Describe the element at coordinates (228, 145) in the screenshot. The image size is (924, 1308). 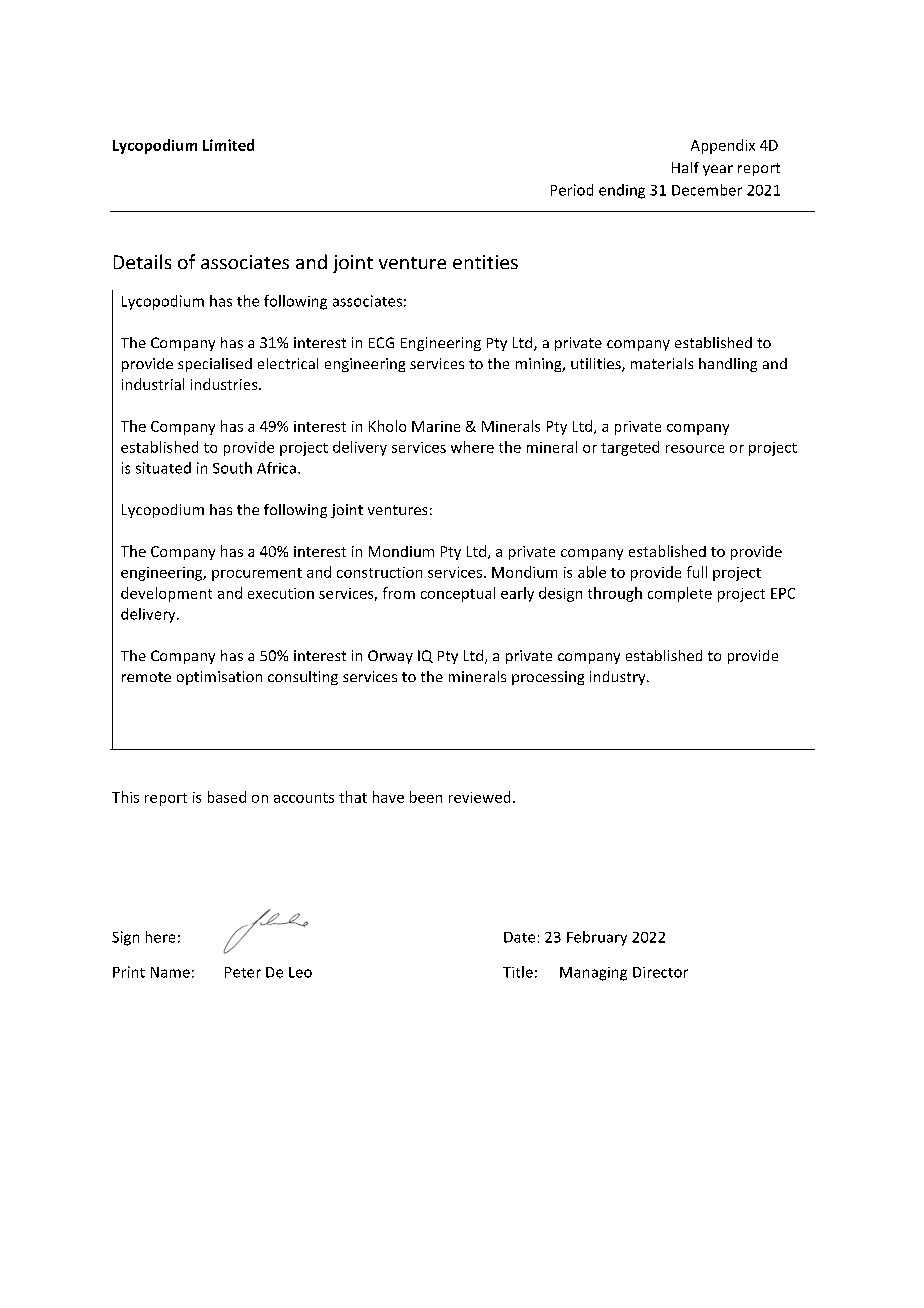
I see `Limited` at that location.
